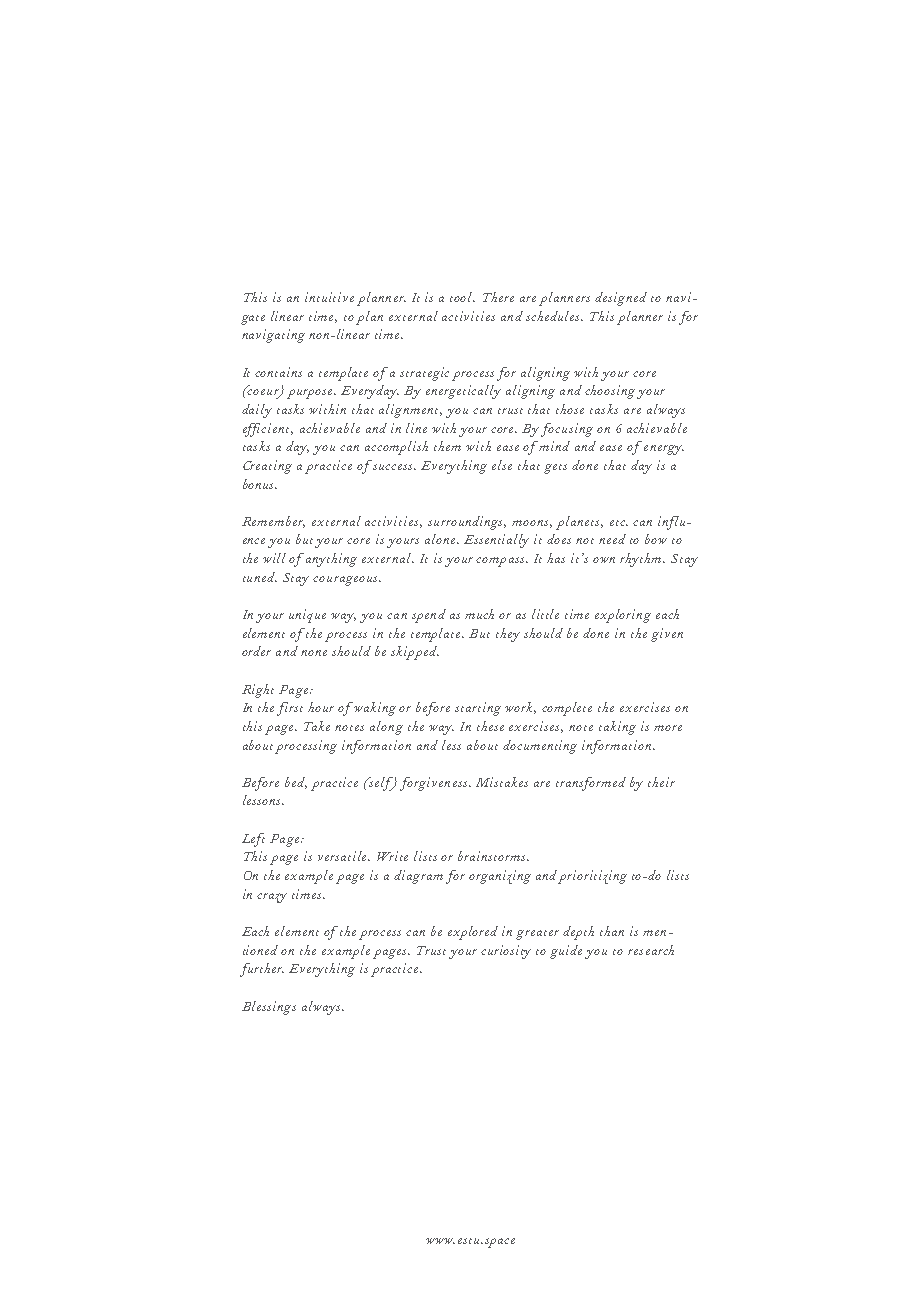  I want to click on than, so click(612, 931).
